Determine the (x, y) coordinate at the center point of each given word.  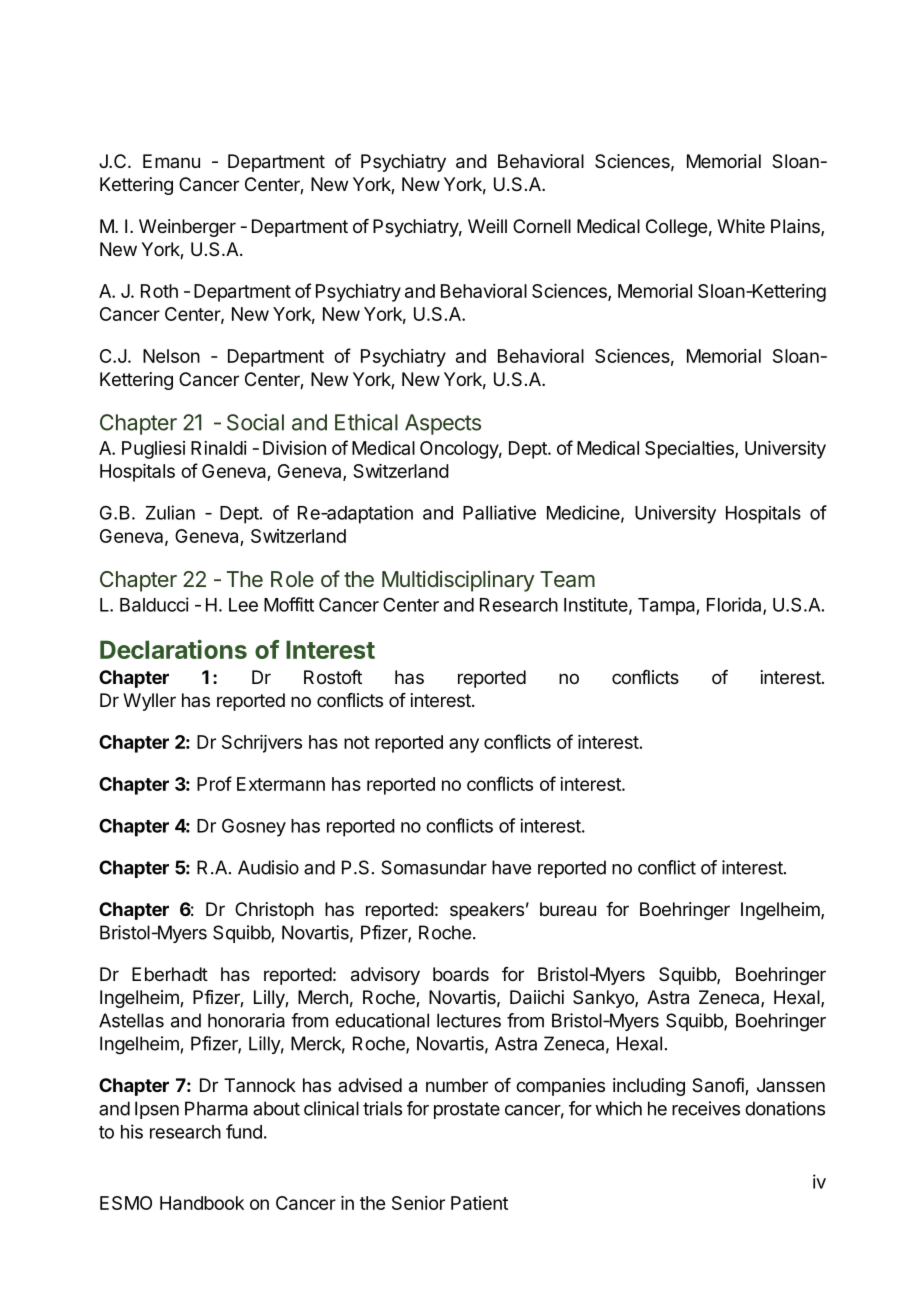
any (464, 745)
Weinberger (187, 228)
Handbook (202, 1203)
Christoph (274, 911)
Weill (487, 226)
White (741, 226)
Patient (479, 1203)
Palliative (499, 512)
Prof (214, 783)
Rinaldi (219, 448)
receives (706, 1108)
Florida (735, 605)
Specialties (690, 450)
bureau (568, 909)
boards (461, 974)
